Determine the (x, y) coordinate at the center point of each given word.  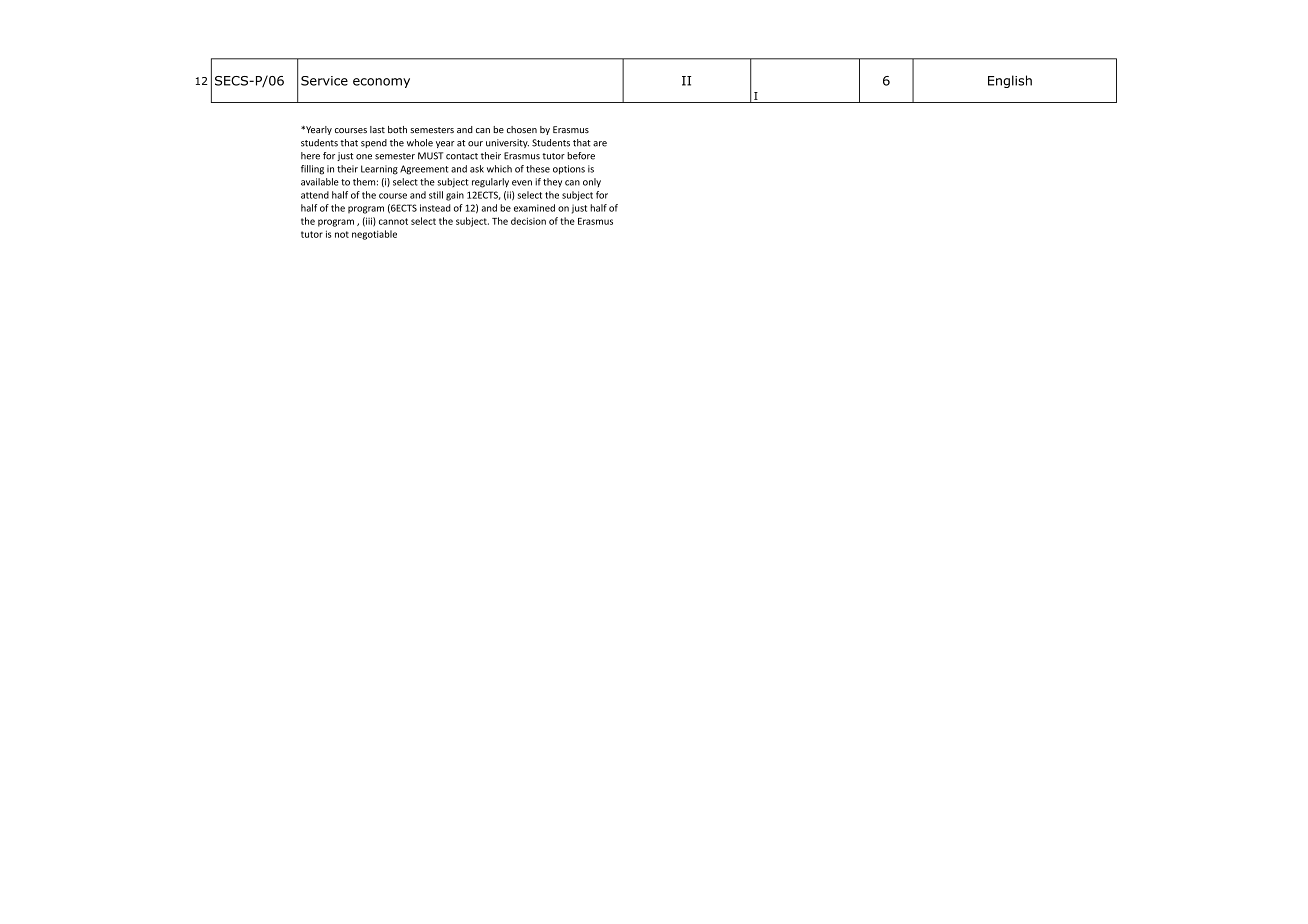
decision (528, 221)
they (552, 183)
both (397, 130)
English (1010, 81)
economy (381, 83)
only (592, 182)
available (320, 182)
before (581, 156)
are (600, 144)
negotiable (374, 235)
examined (534, 208)
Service (324, 81)
